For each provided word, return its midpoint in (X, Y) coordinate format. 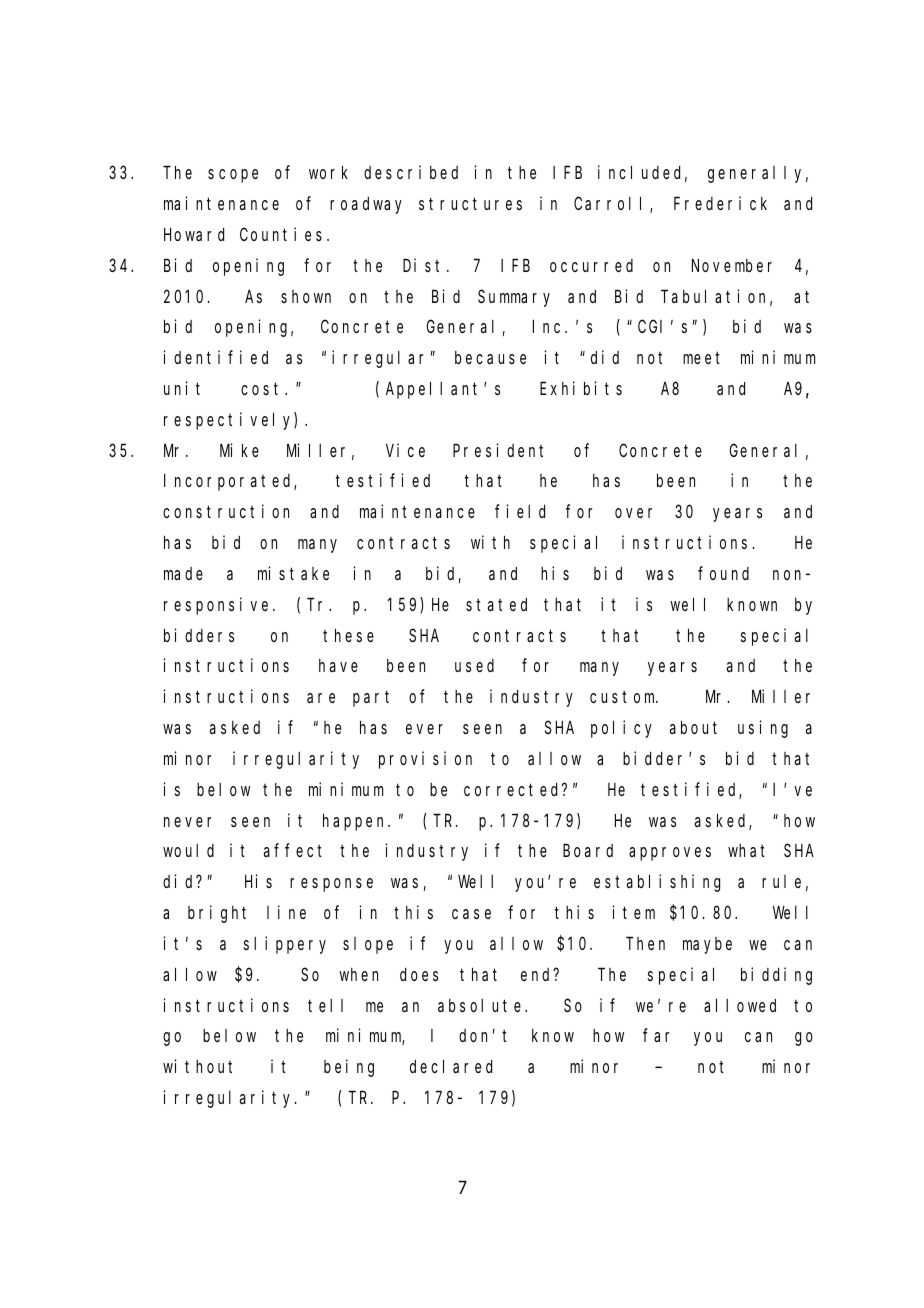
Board (588, 850)
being (349, 1068)
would (188, 850)
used (474, 665)
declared (451, 1066)
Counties (284, 234)
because (490, 357)
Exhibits (581, 388)
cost (263, 388)
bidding (776, 976)
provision (425, 760)
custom (624, 697)
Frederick (720, 203)
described (411, 172)
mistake (293, 573)
